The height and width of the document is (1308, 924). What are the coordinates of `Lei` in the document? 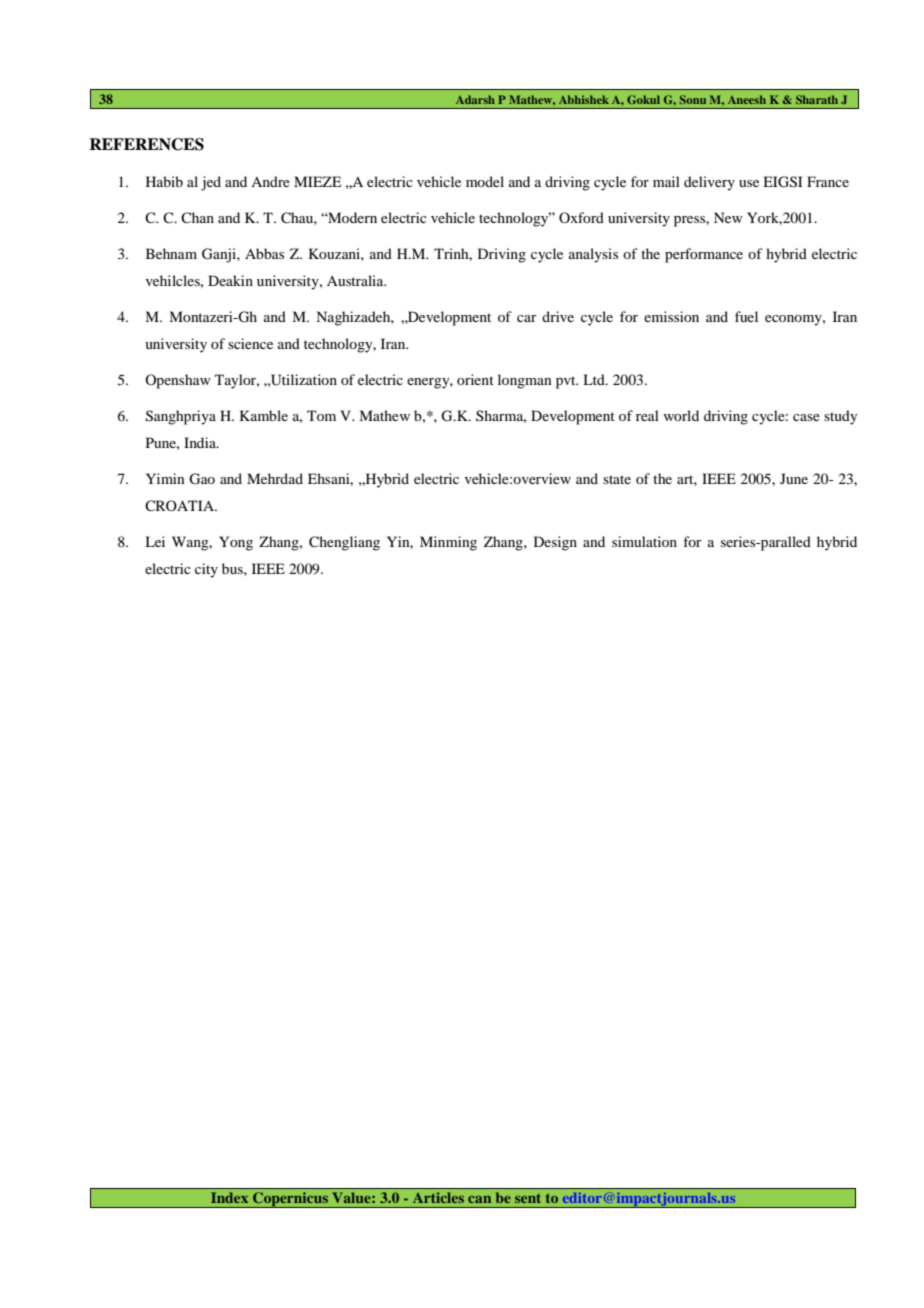 It's located at (155, 541).
